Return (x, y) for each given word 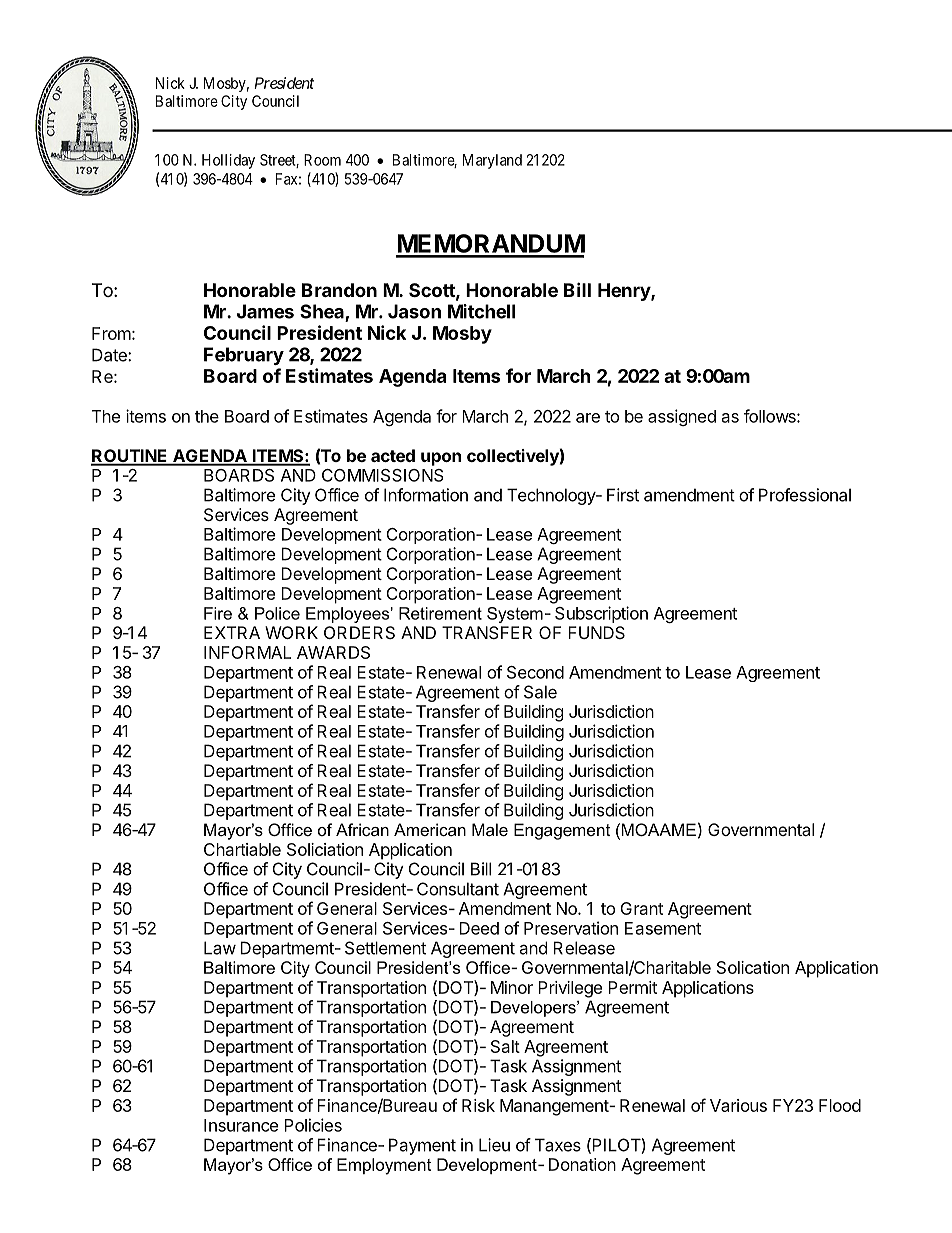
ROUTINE (130, 457)
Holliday (228, 161)
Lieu (494, 1145)
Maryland (492, 161)
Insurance (241, 1125)
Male (490, 829)
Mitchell (481, 311)
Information (426, 495)
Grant (641, 908)
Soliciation (325, 849)
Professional (805, 495)
